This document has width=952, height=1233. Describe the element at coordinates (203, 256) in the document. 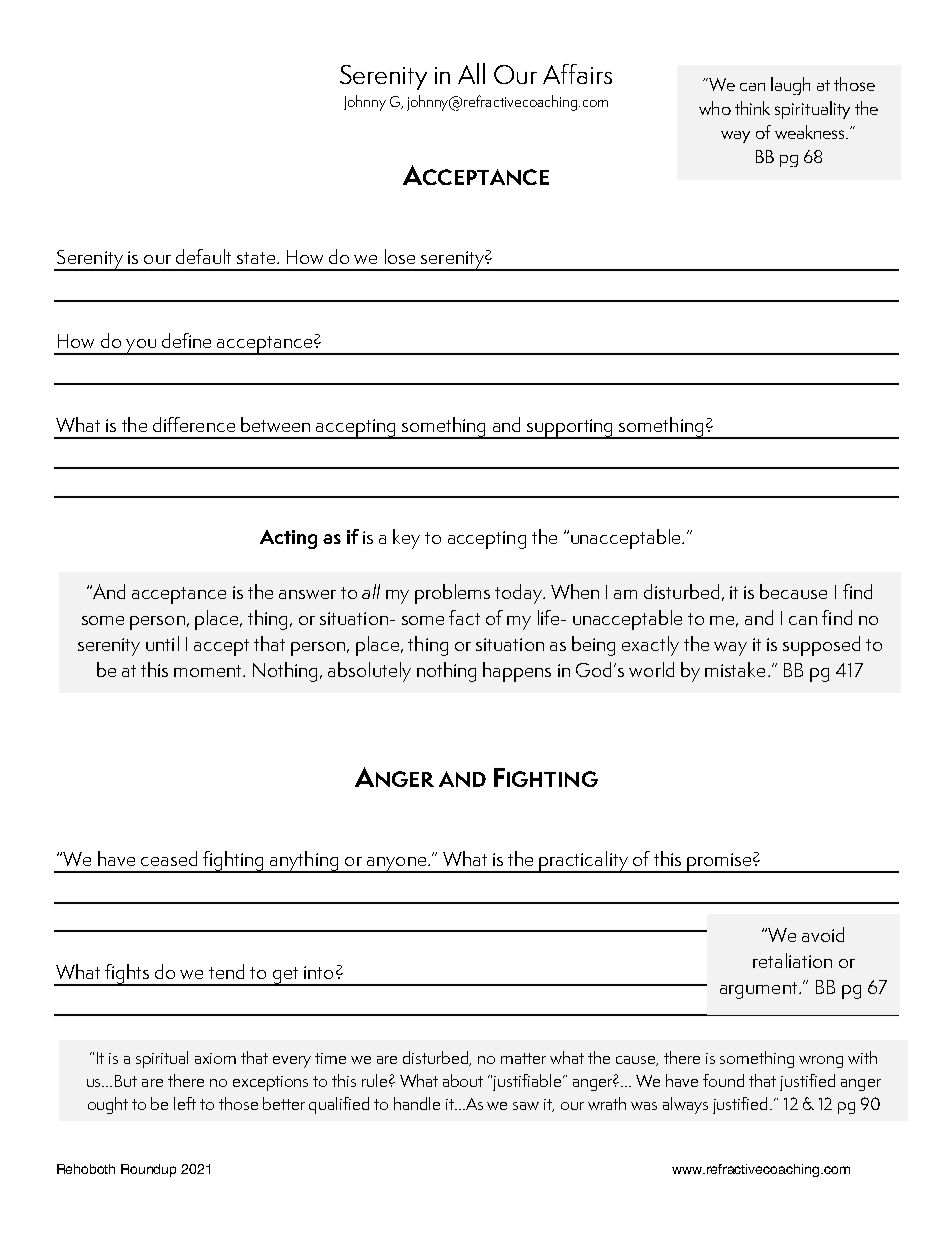

I see `default` at that location.
